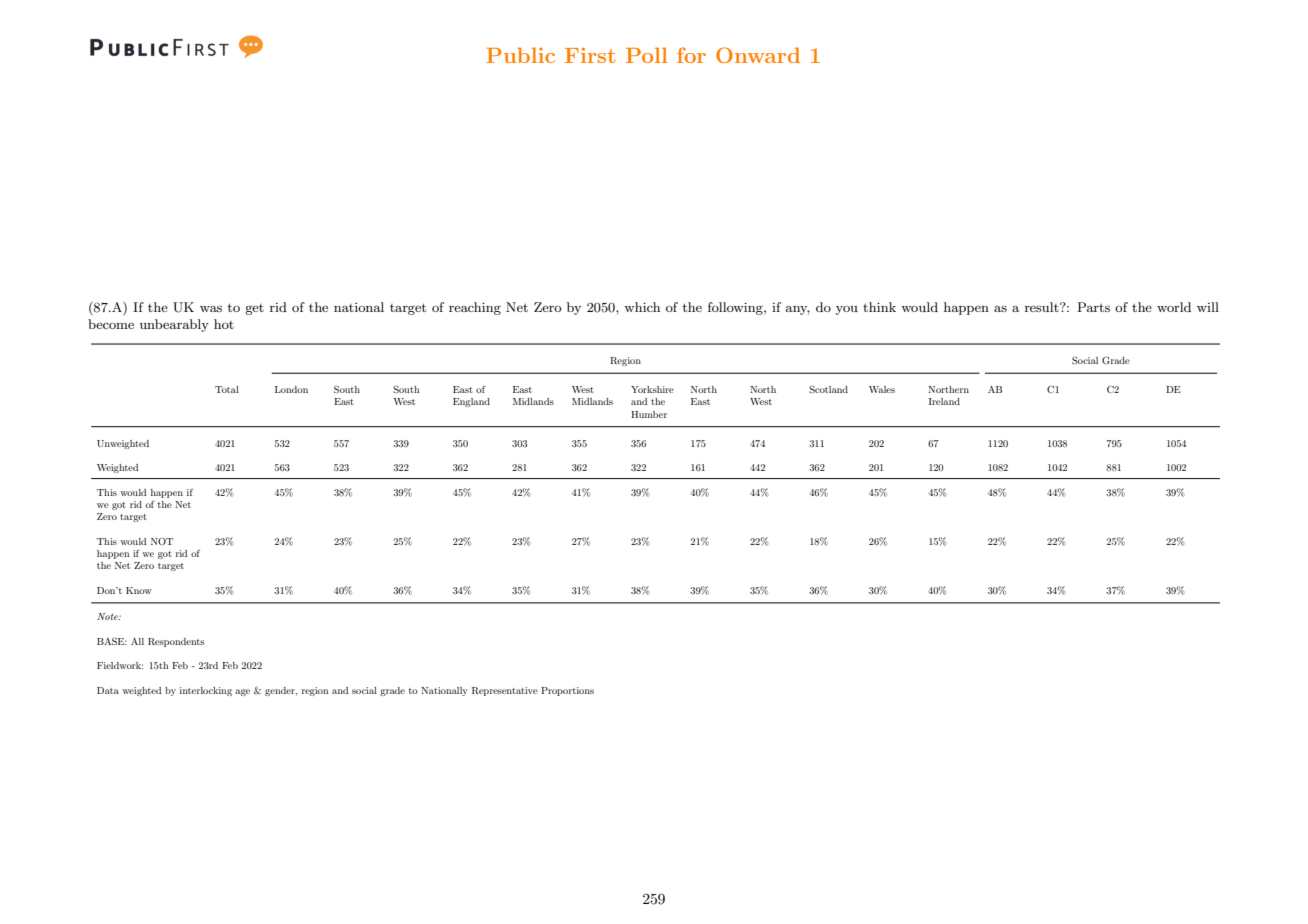 Image resolution: width=1308 pixels, height=924 pixels. I want to click on was, so click(211, 308).
